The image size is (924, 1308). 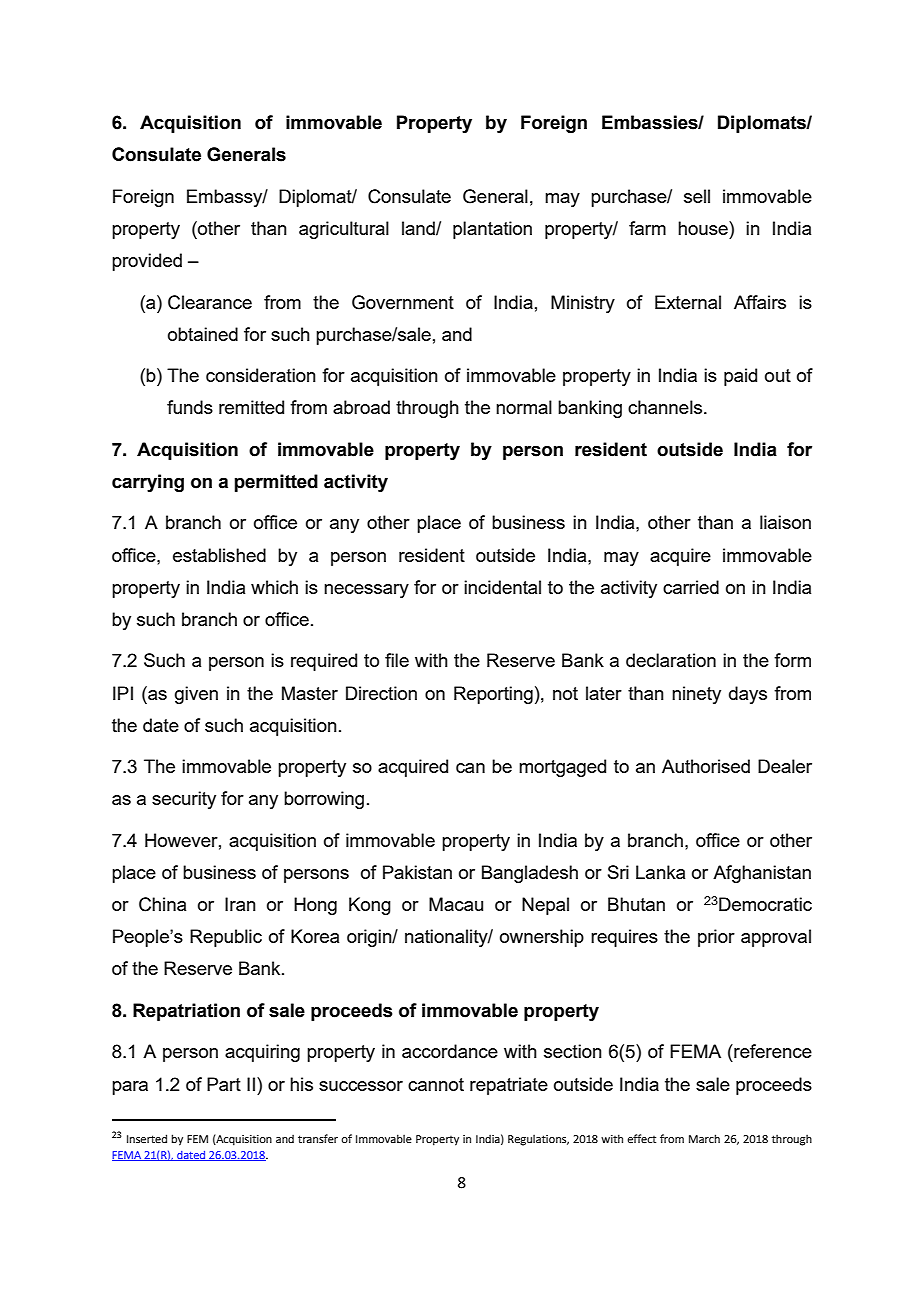 What do you see at coordinates (762, 874) in the screenshot?
I see `Afghanistan` at bounding box center [762, 874].
